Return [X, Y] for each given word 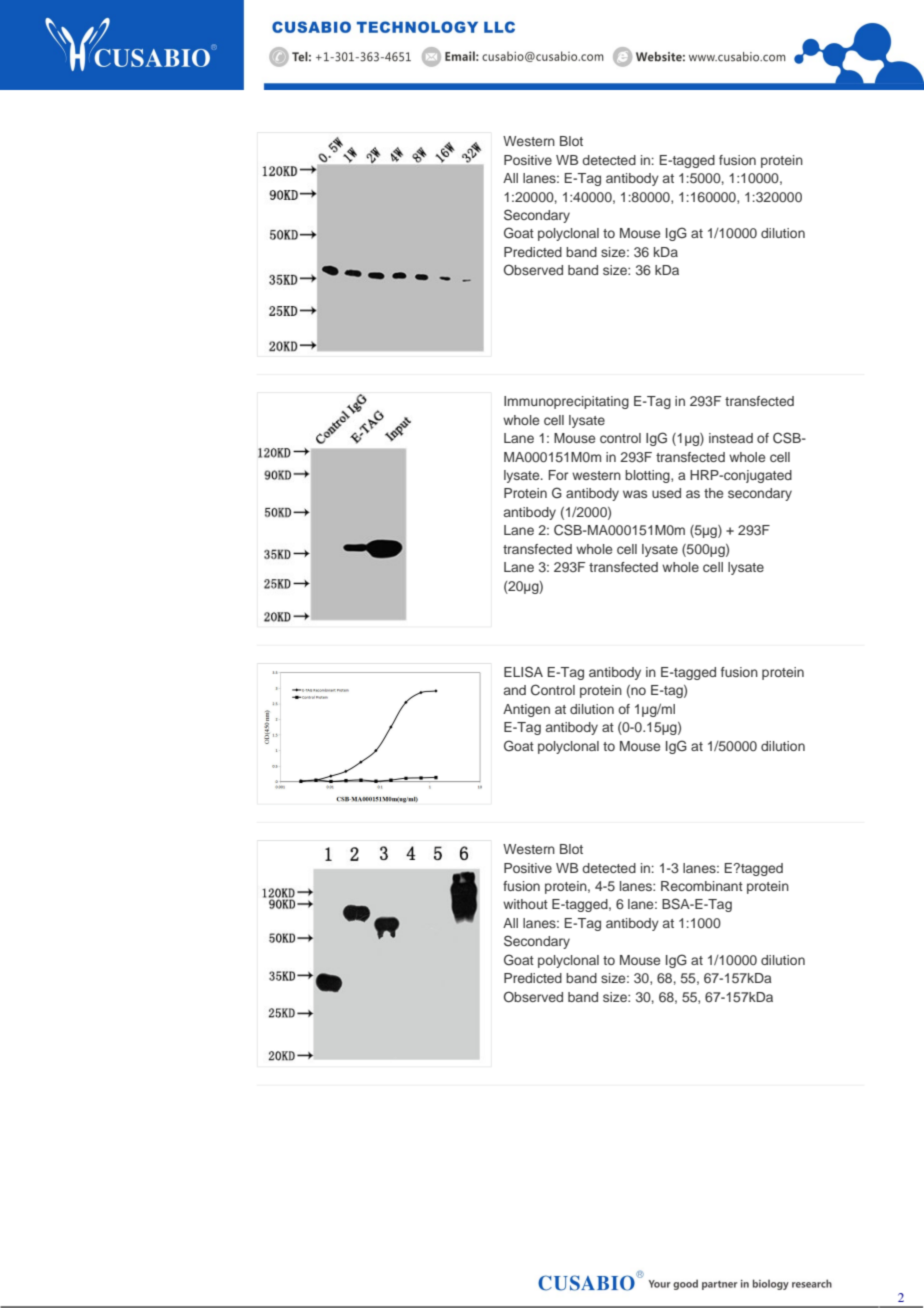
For [558, 475]
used [666, 493]
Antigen [526, 710]
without [525, 904]
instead [731, 438]
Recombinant [702, 886]
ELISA [523, 672]
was [635, 494]
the [713, 493]
